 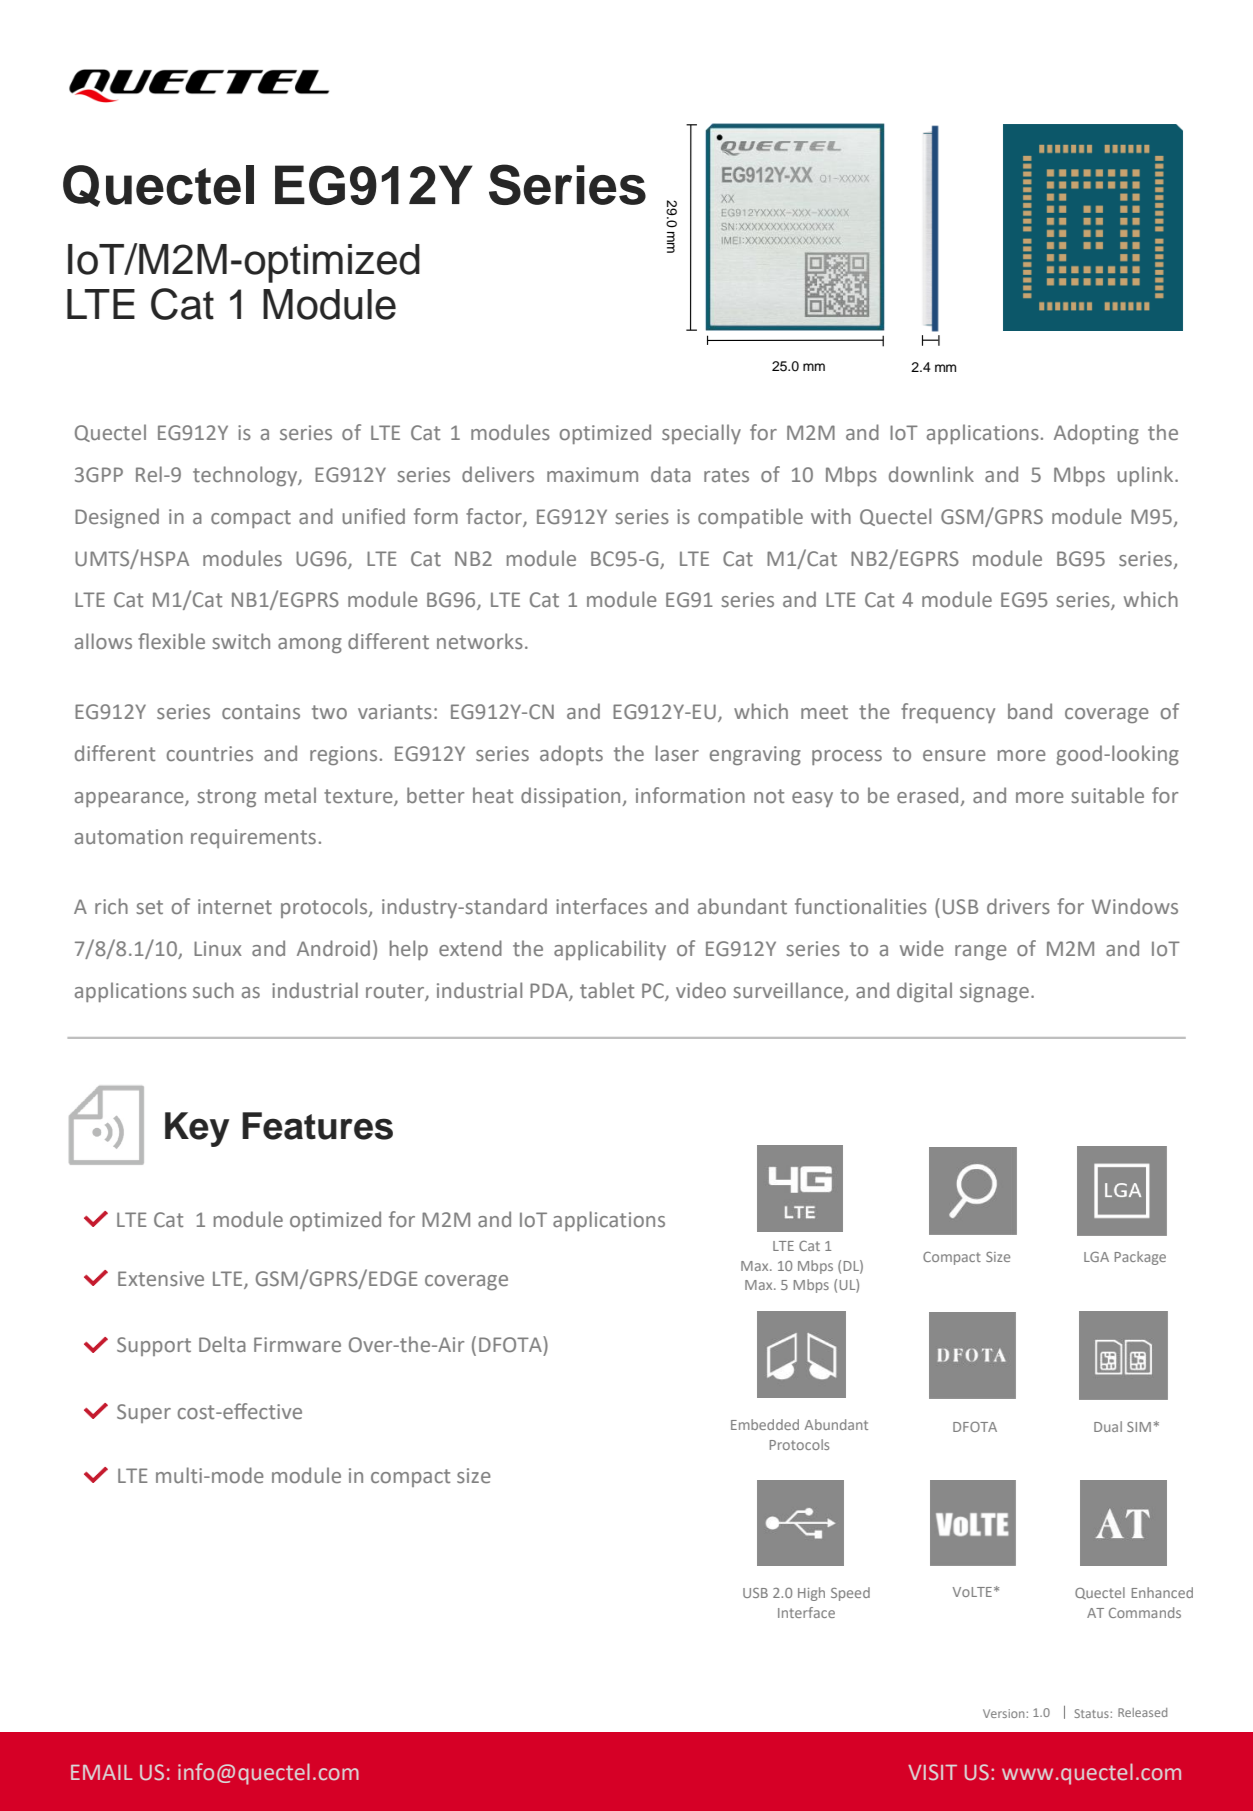 What do you see at coordinates (994, 992) in the screenshot?
I see `signage` at bounding box center [994, 992].
